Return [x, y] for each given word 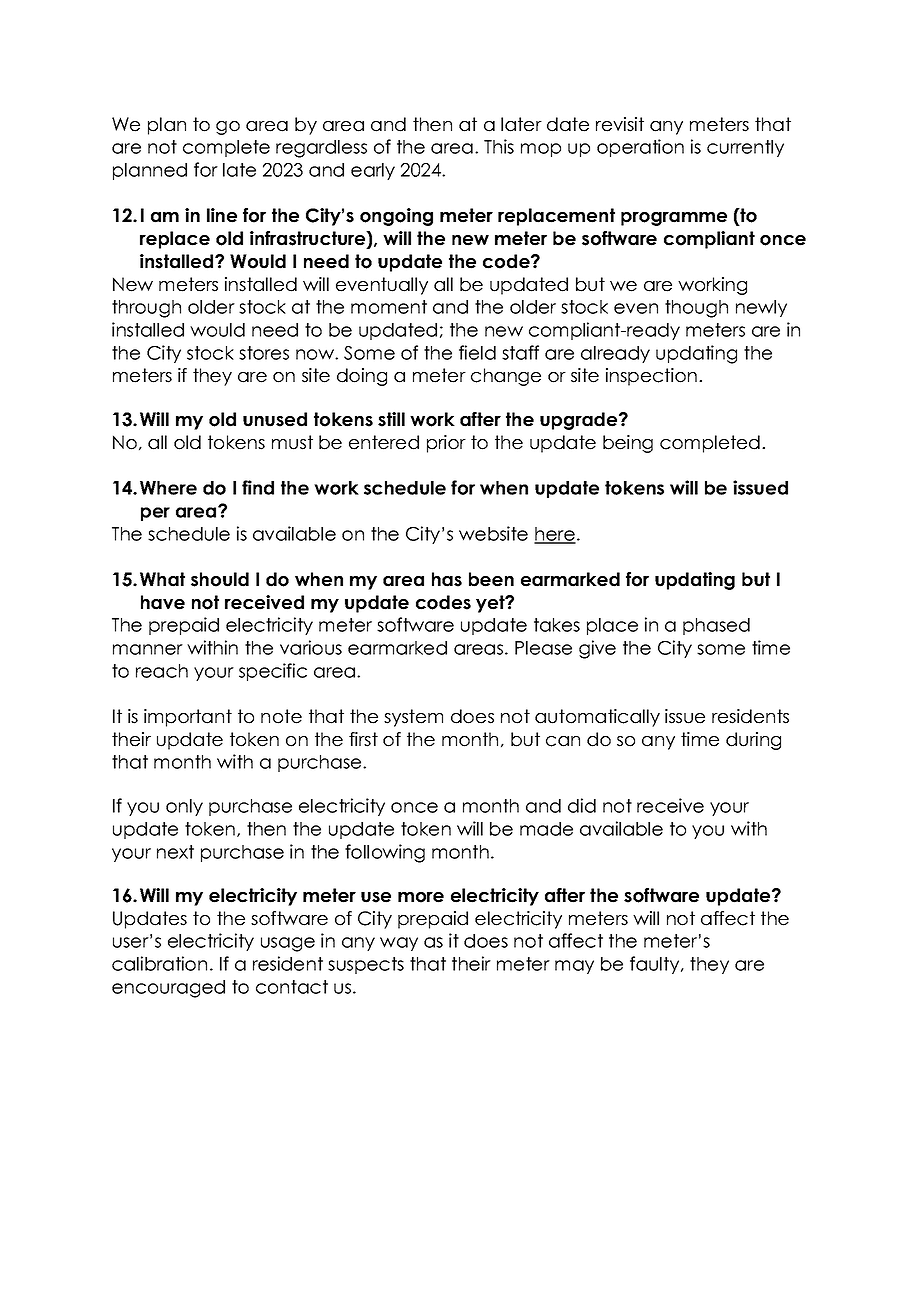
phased [716, 626]
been [491, 579]
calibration [159, 963]
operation [640, 148]
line [222, 215]
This [499, 146]
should [220, 579]
